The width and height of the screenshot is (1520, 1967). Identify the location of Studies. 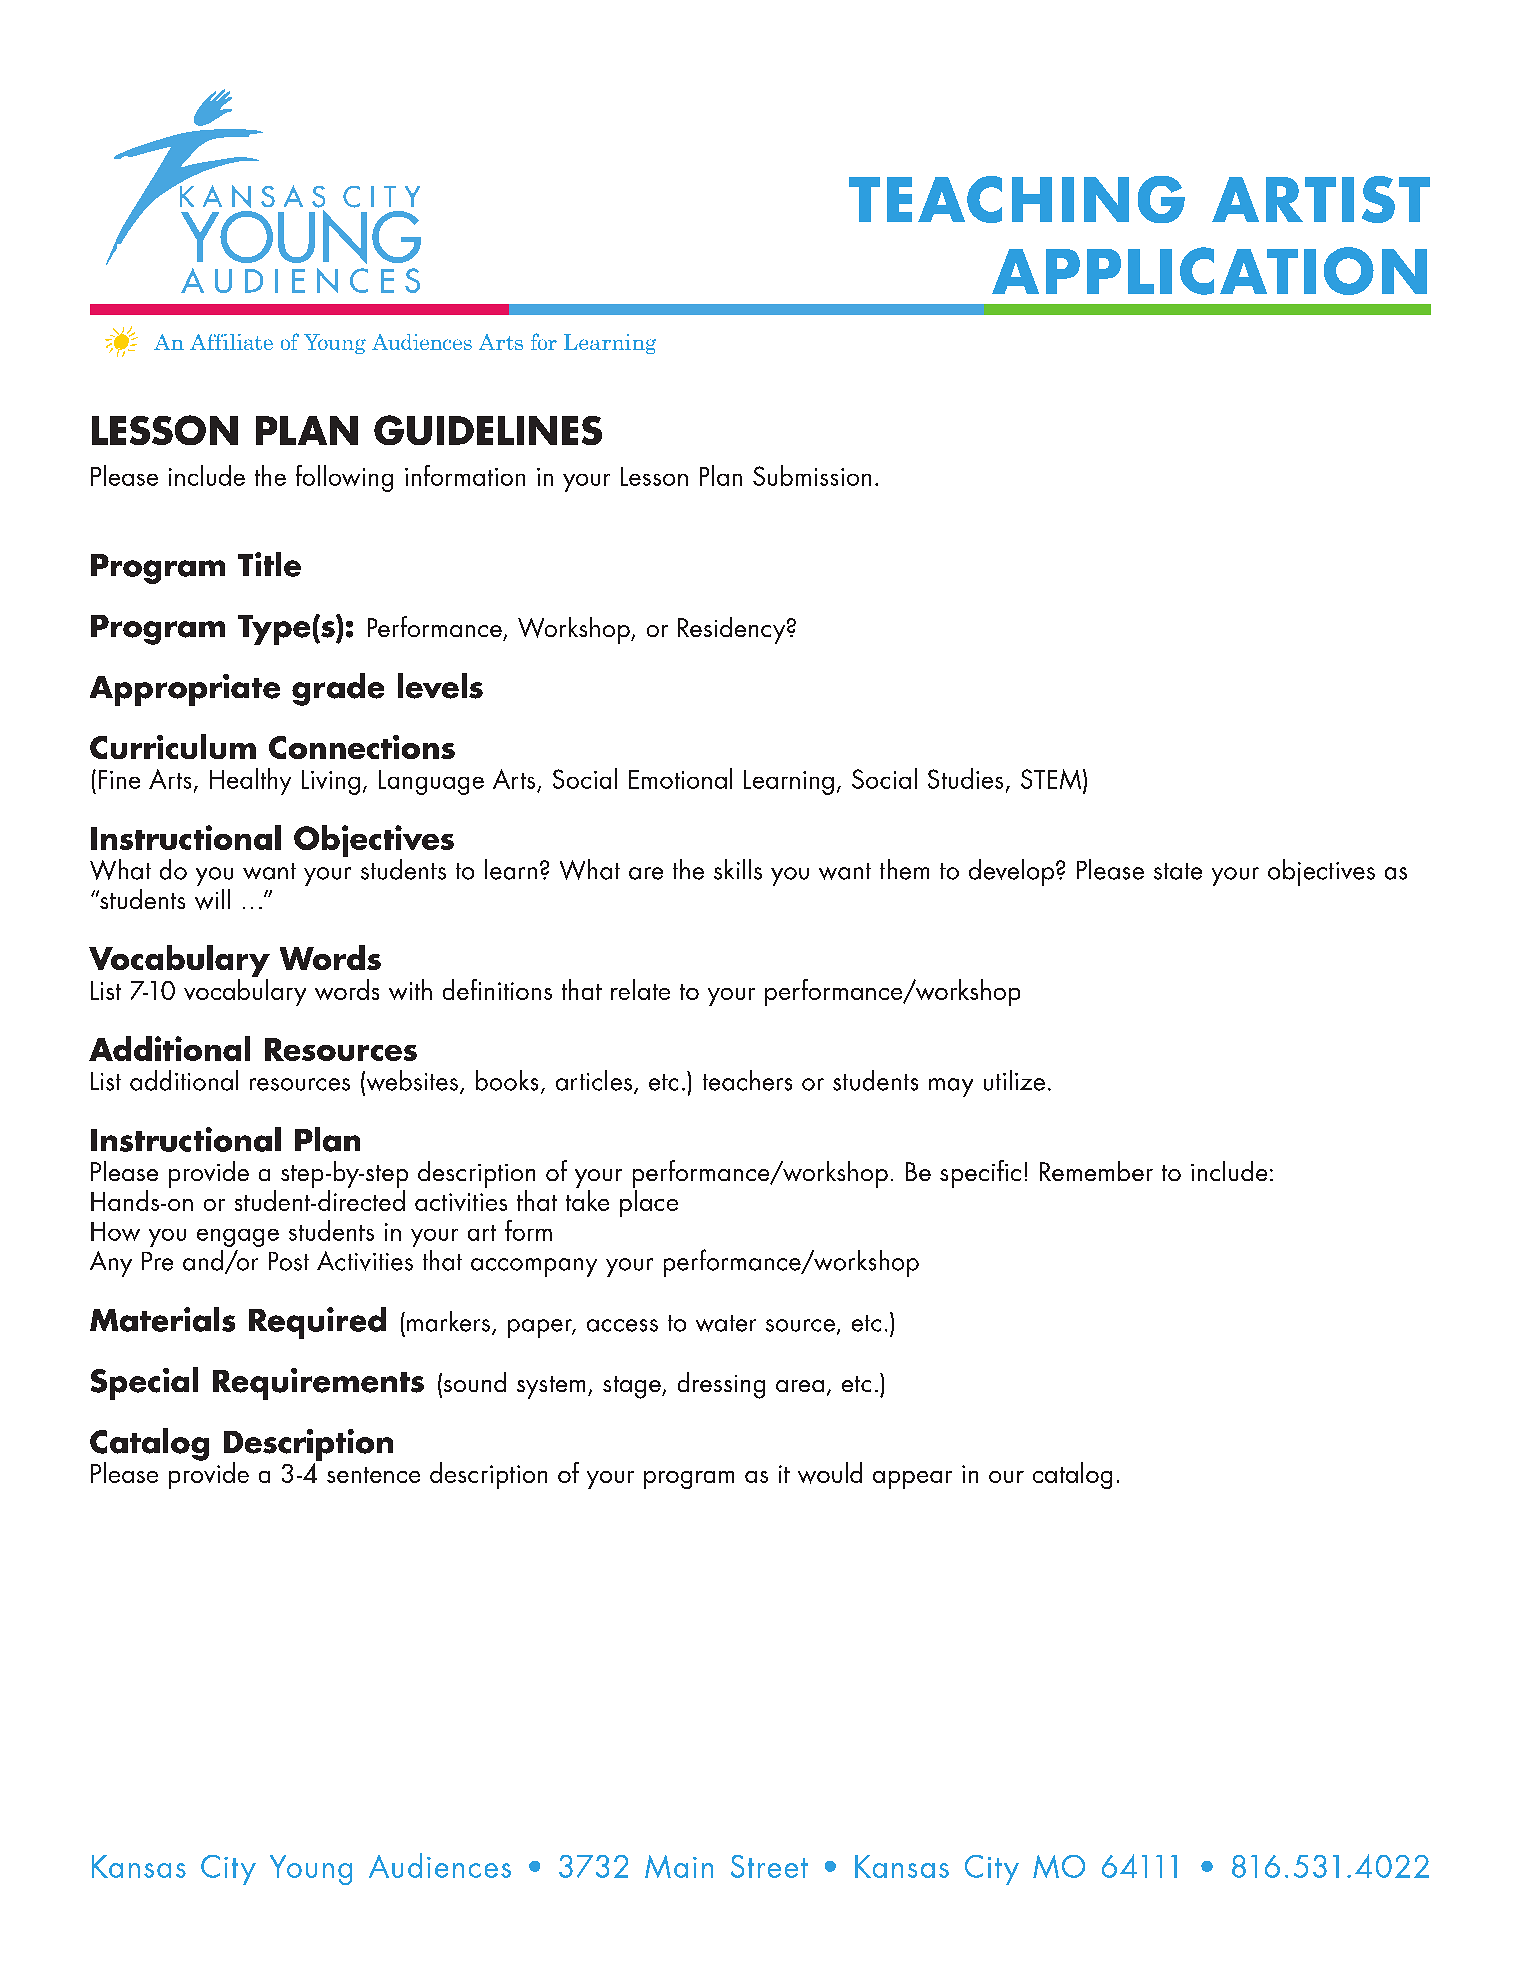
(965, 778).
